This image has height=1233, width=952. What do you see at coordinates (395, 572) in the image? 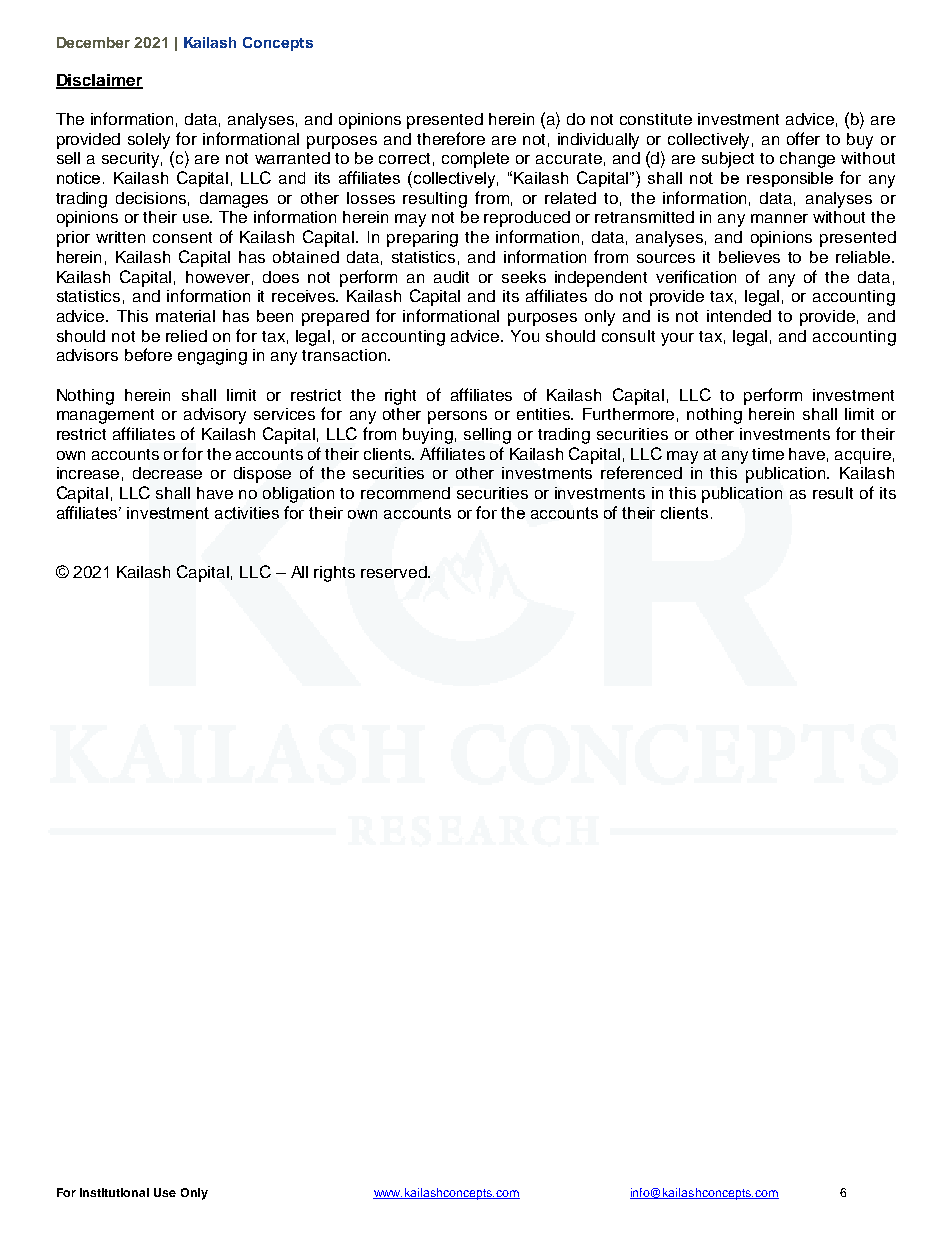
I see `reserved` at bounding box center [395, 572].
